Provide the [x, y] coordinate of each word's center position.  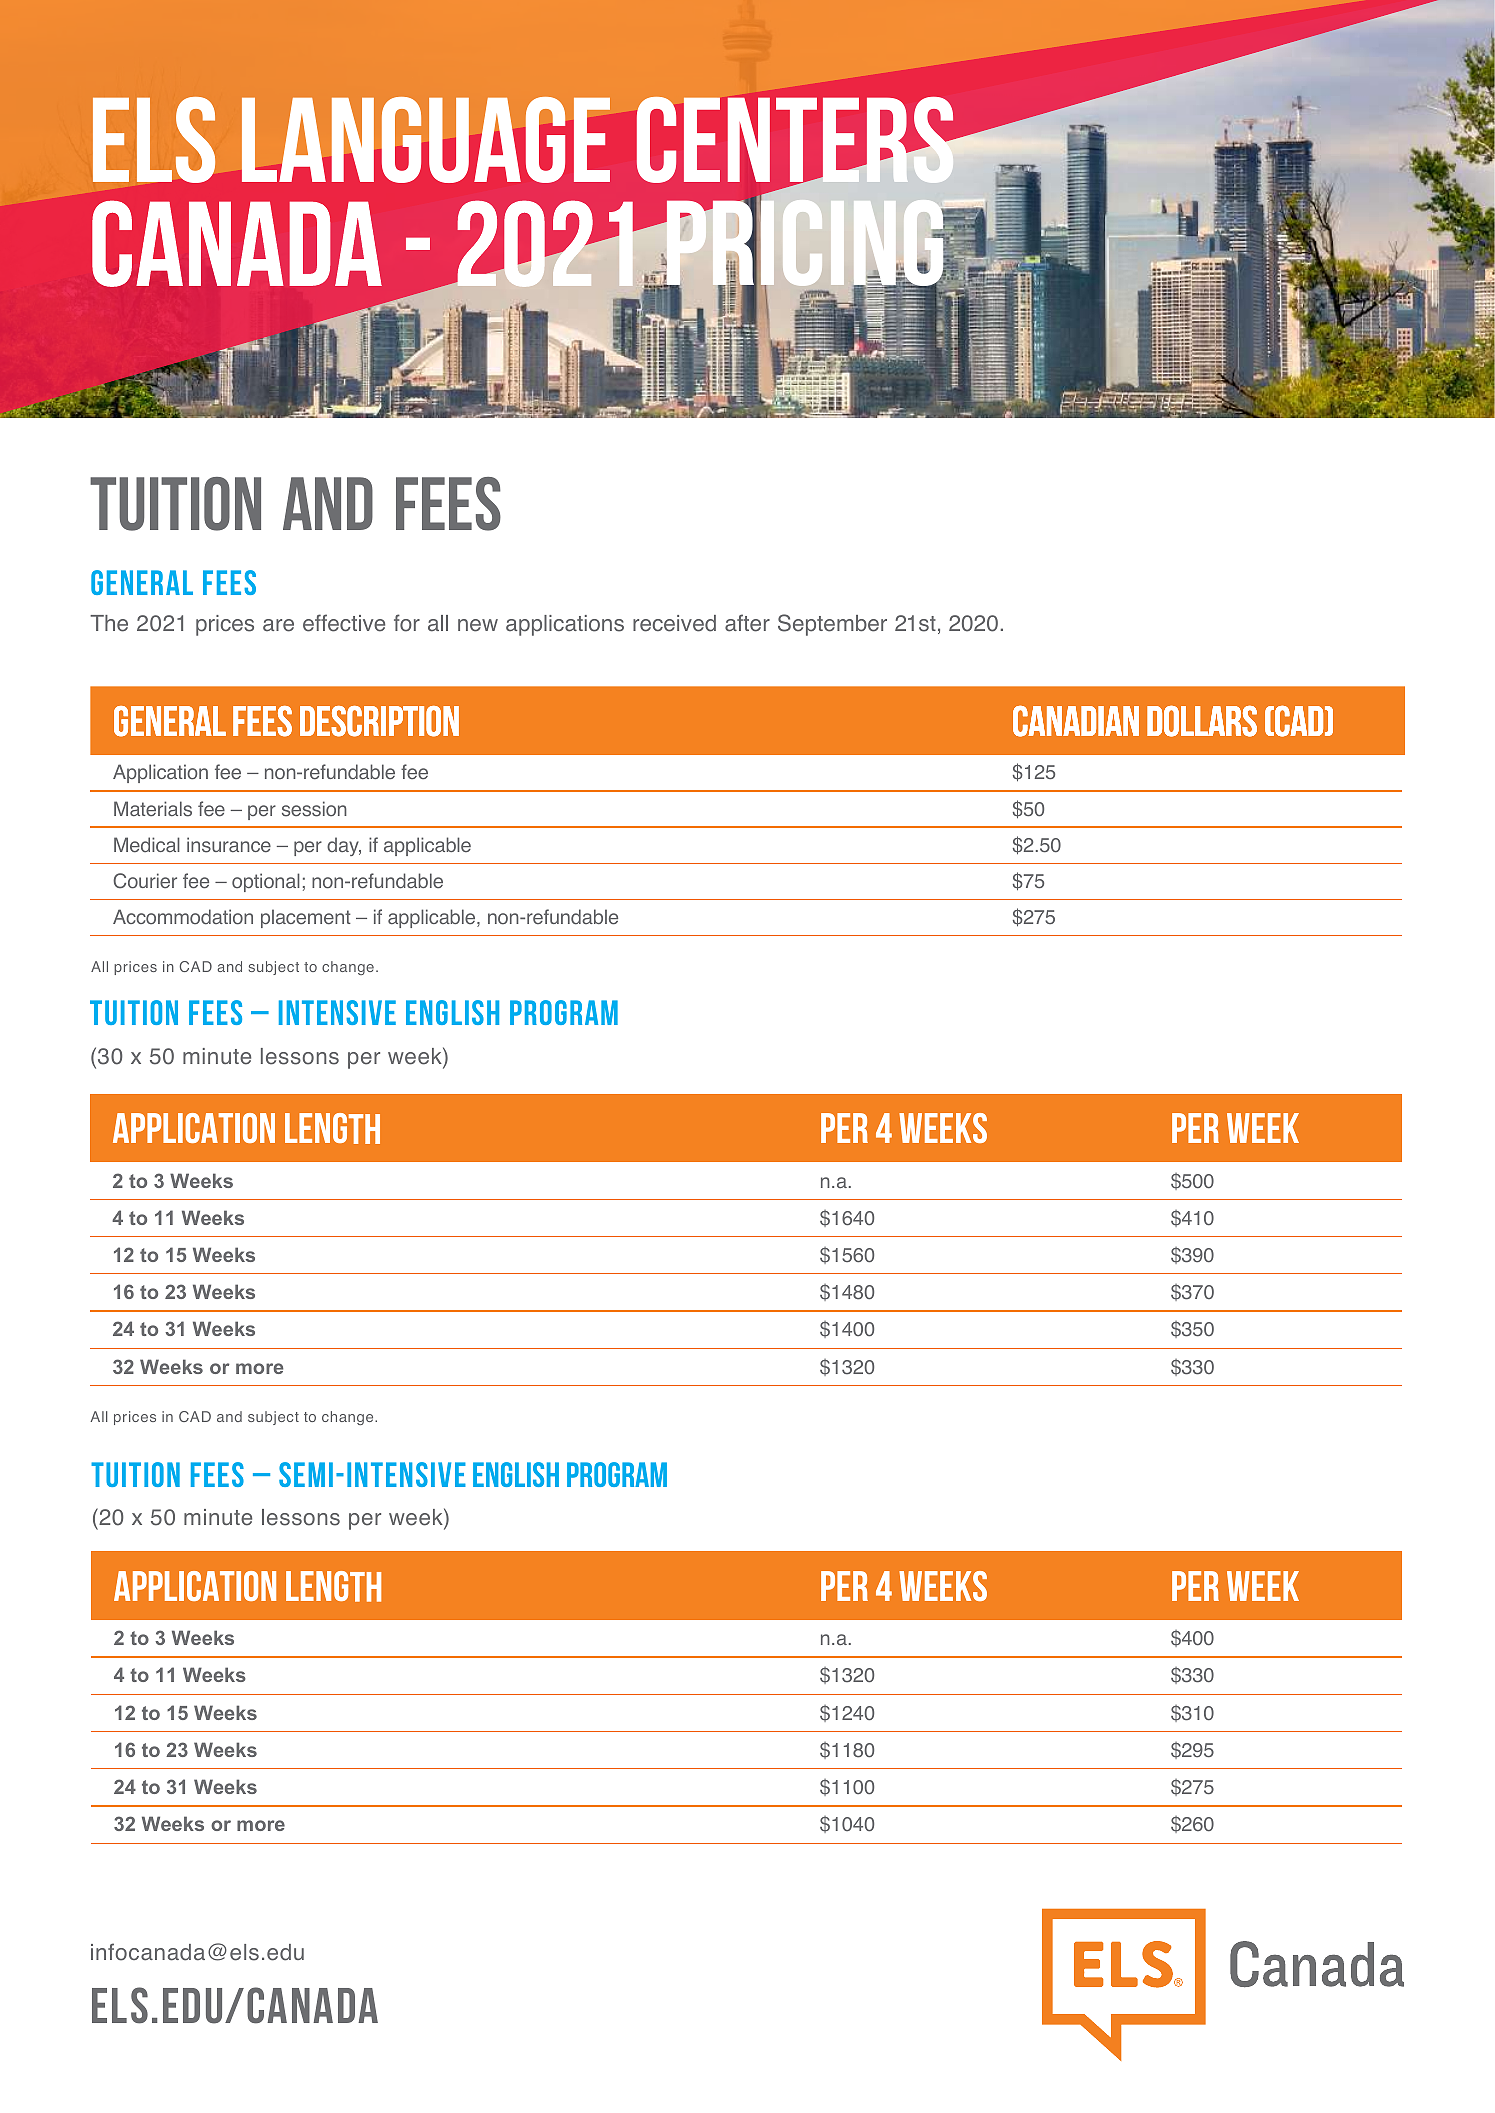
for [407, 623]
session [314, 809]
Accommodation [183, 917]
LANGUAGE [426, 140]
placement [306, 918]
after [747, 623]
